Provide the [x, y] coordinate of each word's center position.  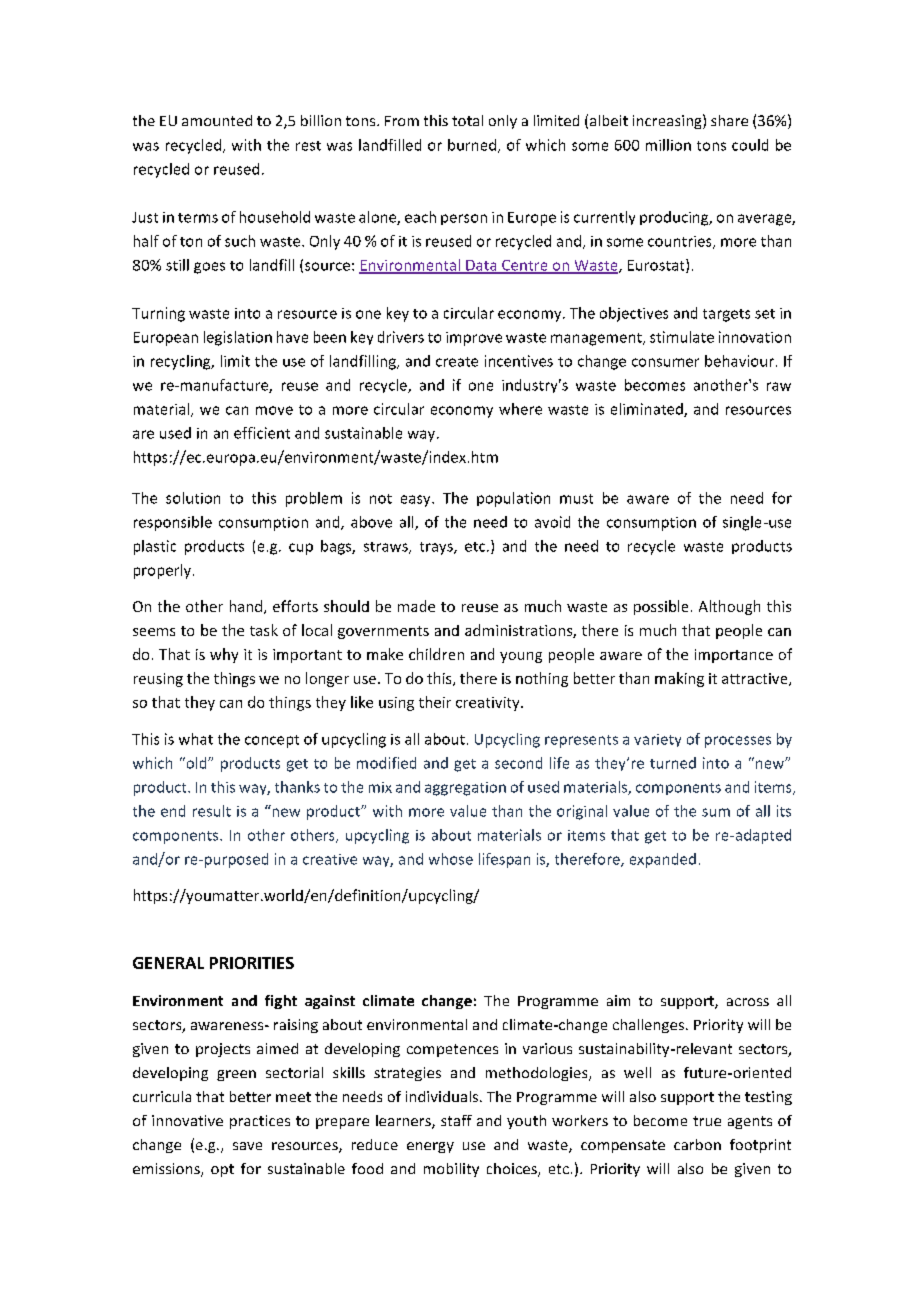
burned [473, 146]
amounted [217, 120]
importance [734, 656]
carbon [697, 1144]
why [224, 655]
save [247, 1146]
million [668, 145]
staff [456, 1120]
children [436, 654]
